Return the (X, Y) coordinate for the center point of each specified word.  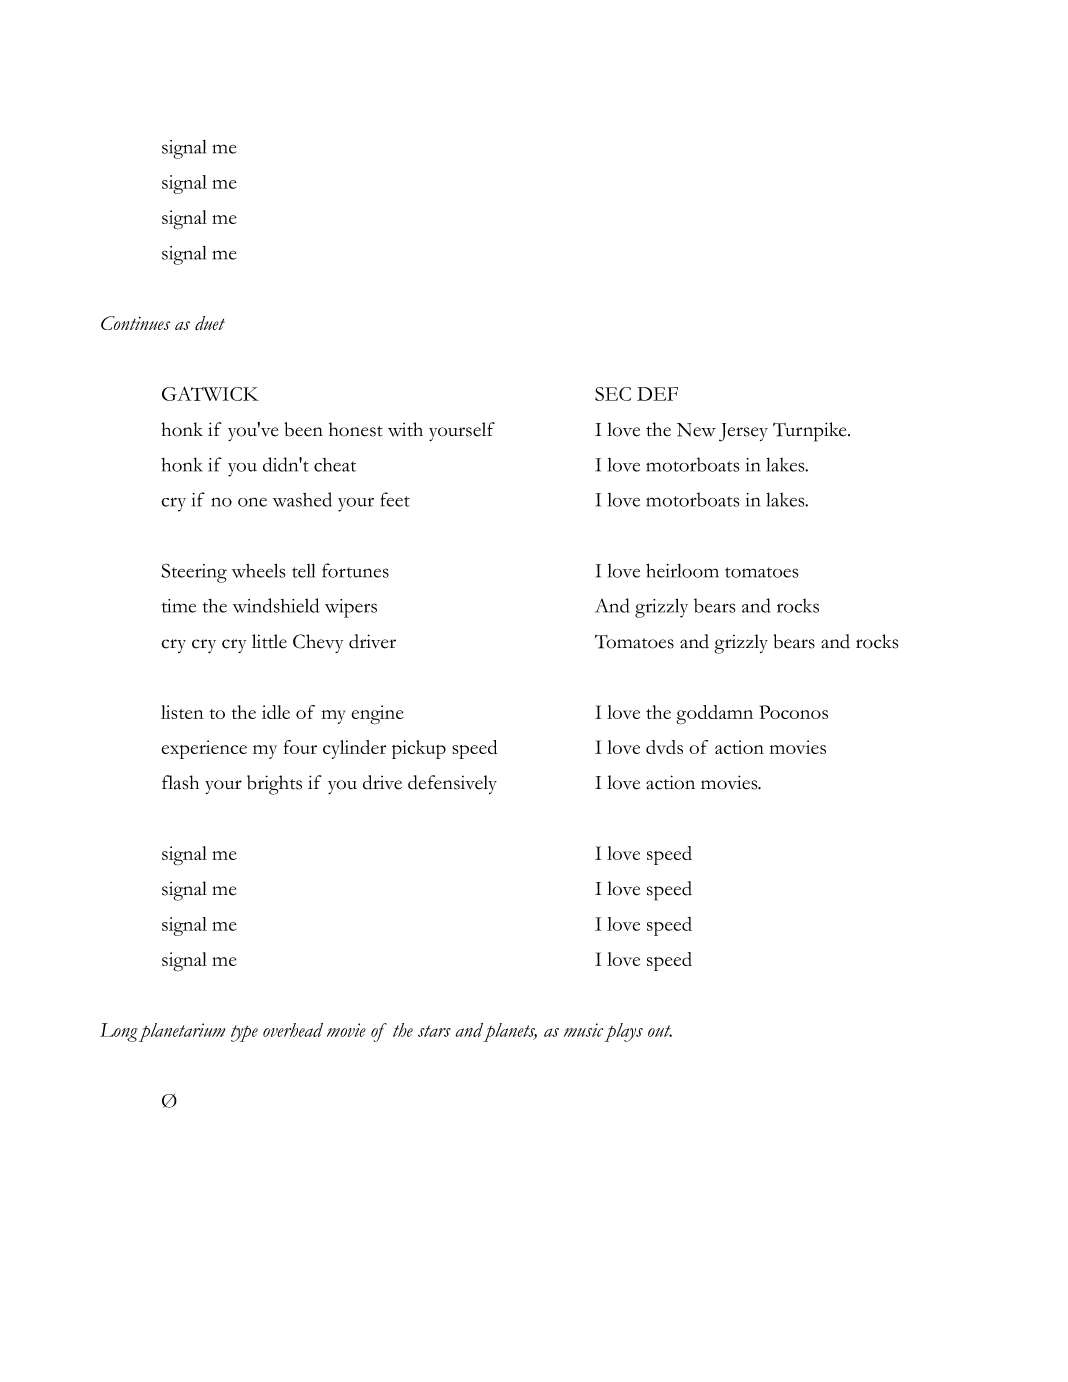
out (660, 1031)
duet (210, 323)
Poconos (794, 712)
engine (377, 715)
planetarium (182, 1032)
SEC (613, 394)
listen (182, 712)
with (405, 429)
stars (434, 1031)
